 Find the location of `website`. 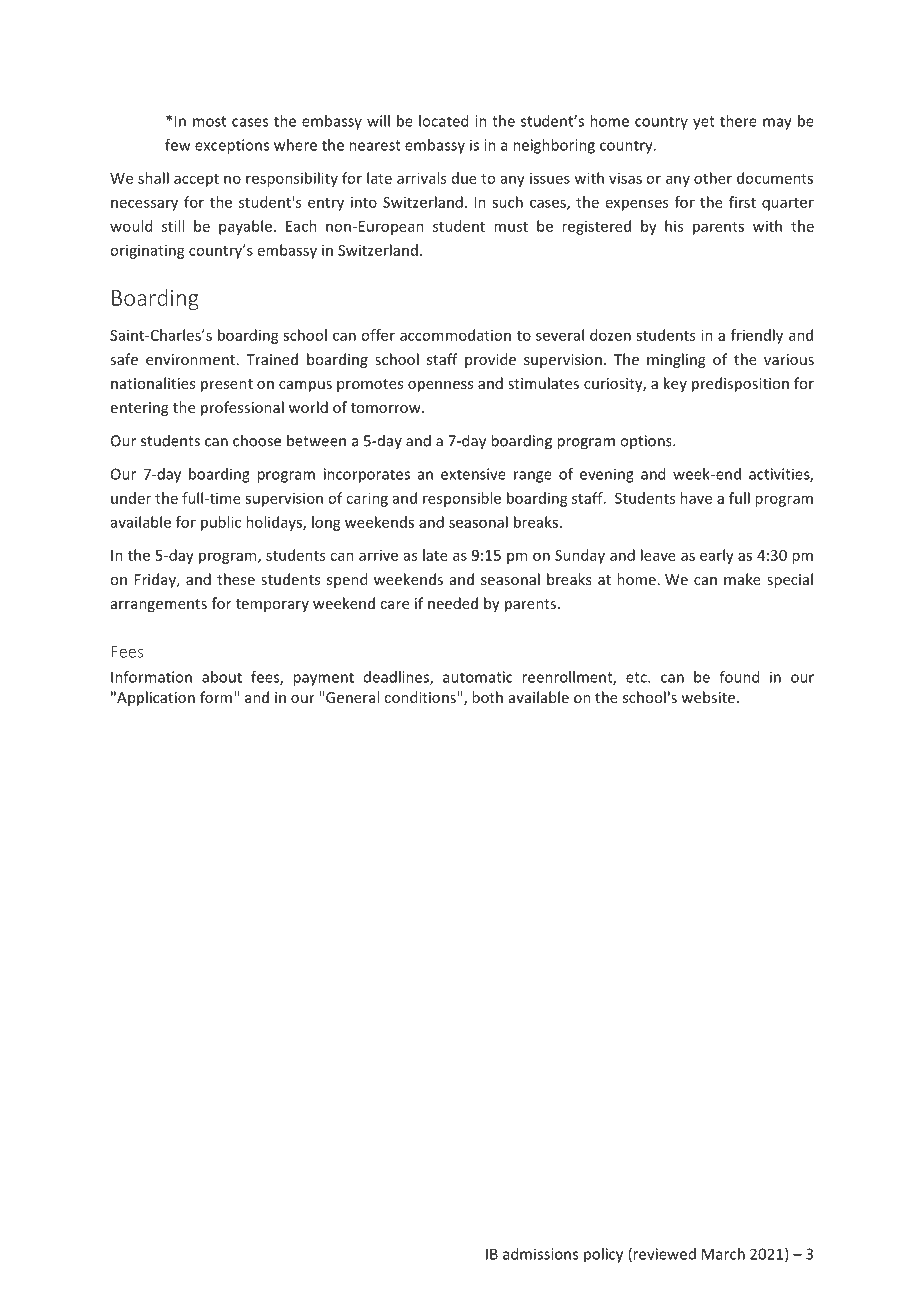

website is located at coordinates (708, 697).
